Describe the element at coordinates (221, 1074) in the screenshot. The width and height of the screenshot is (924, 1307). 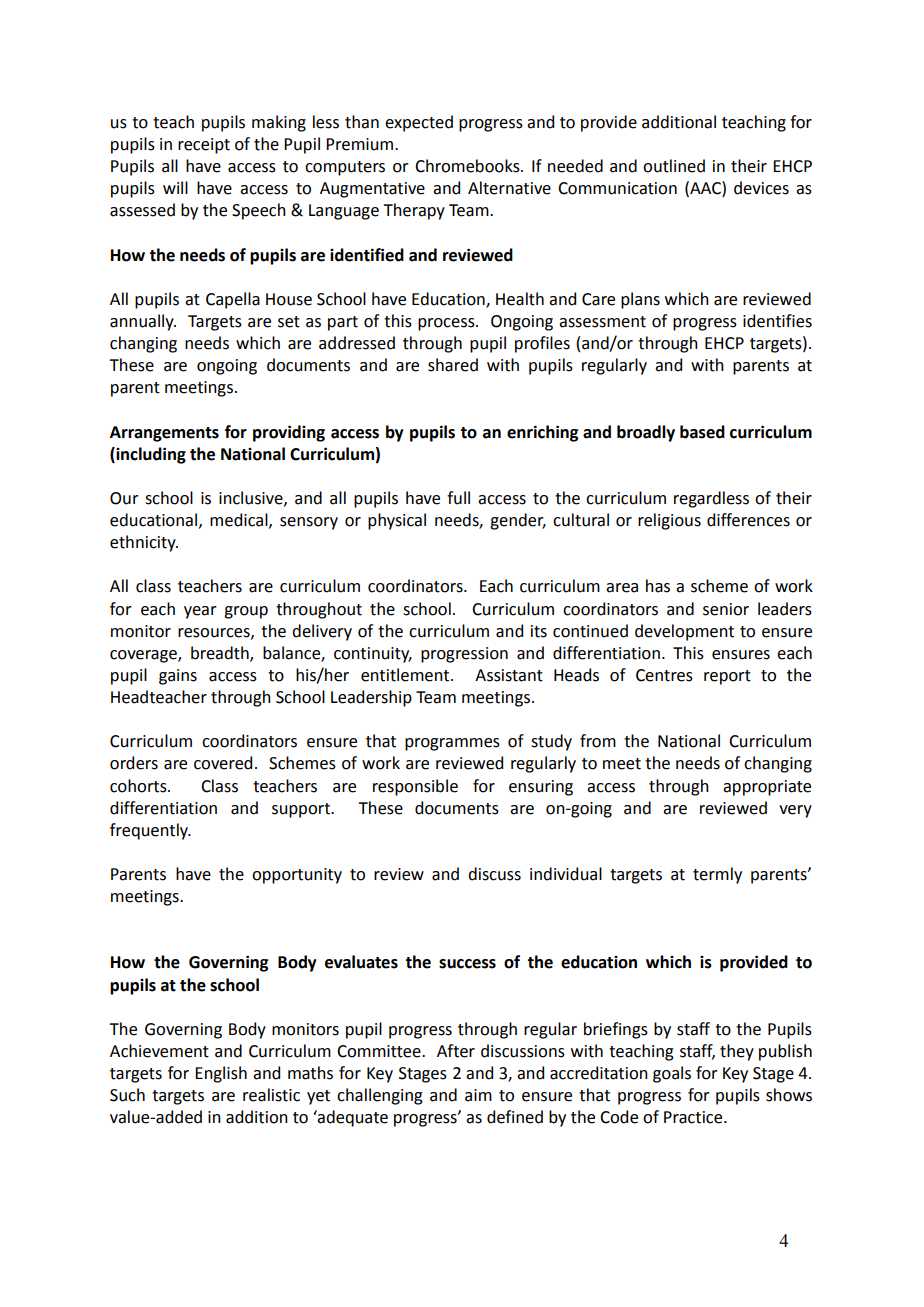
I see `English` at that location.
